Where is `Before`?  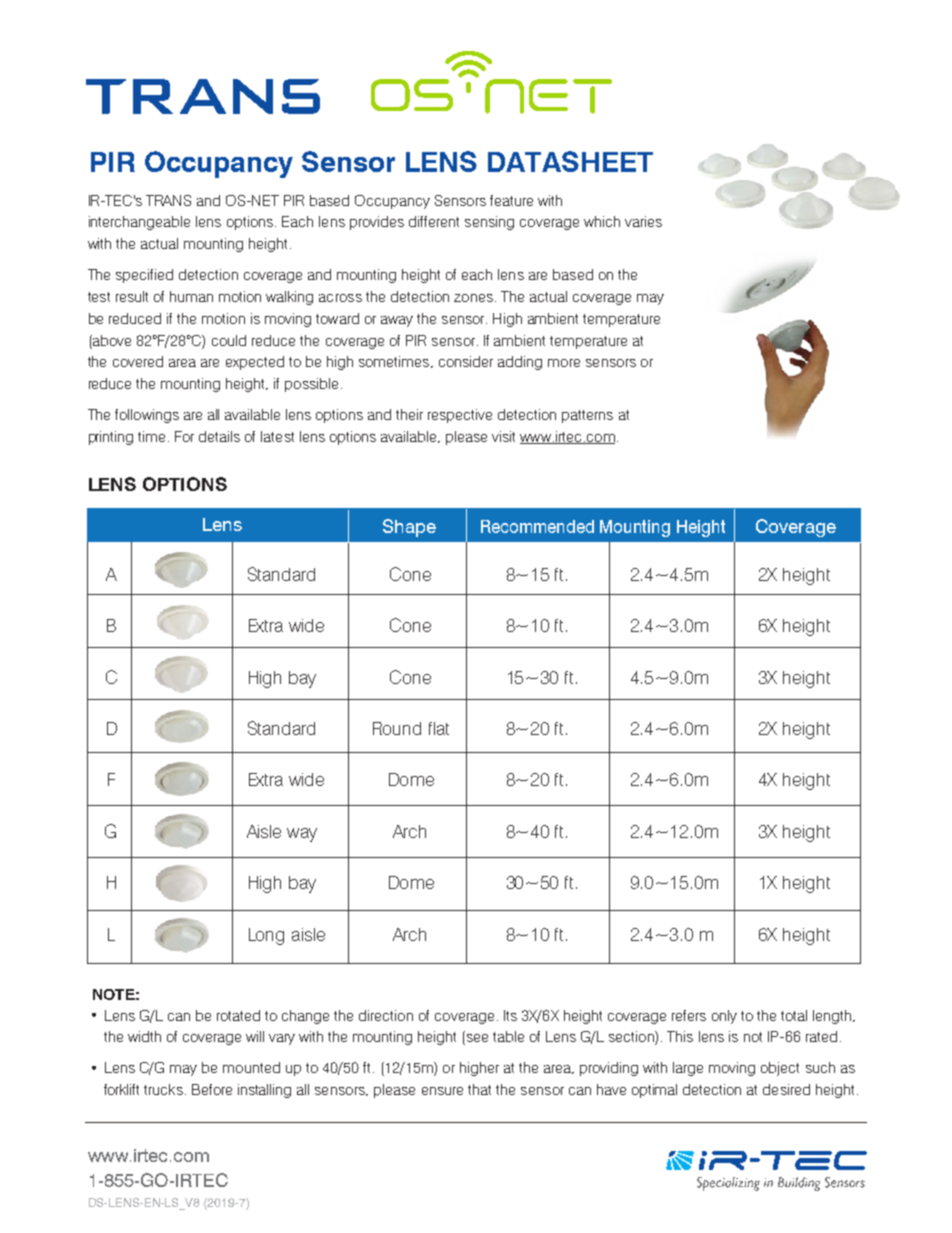 Before is located at coordinates (212, 1089).
